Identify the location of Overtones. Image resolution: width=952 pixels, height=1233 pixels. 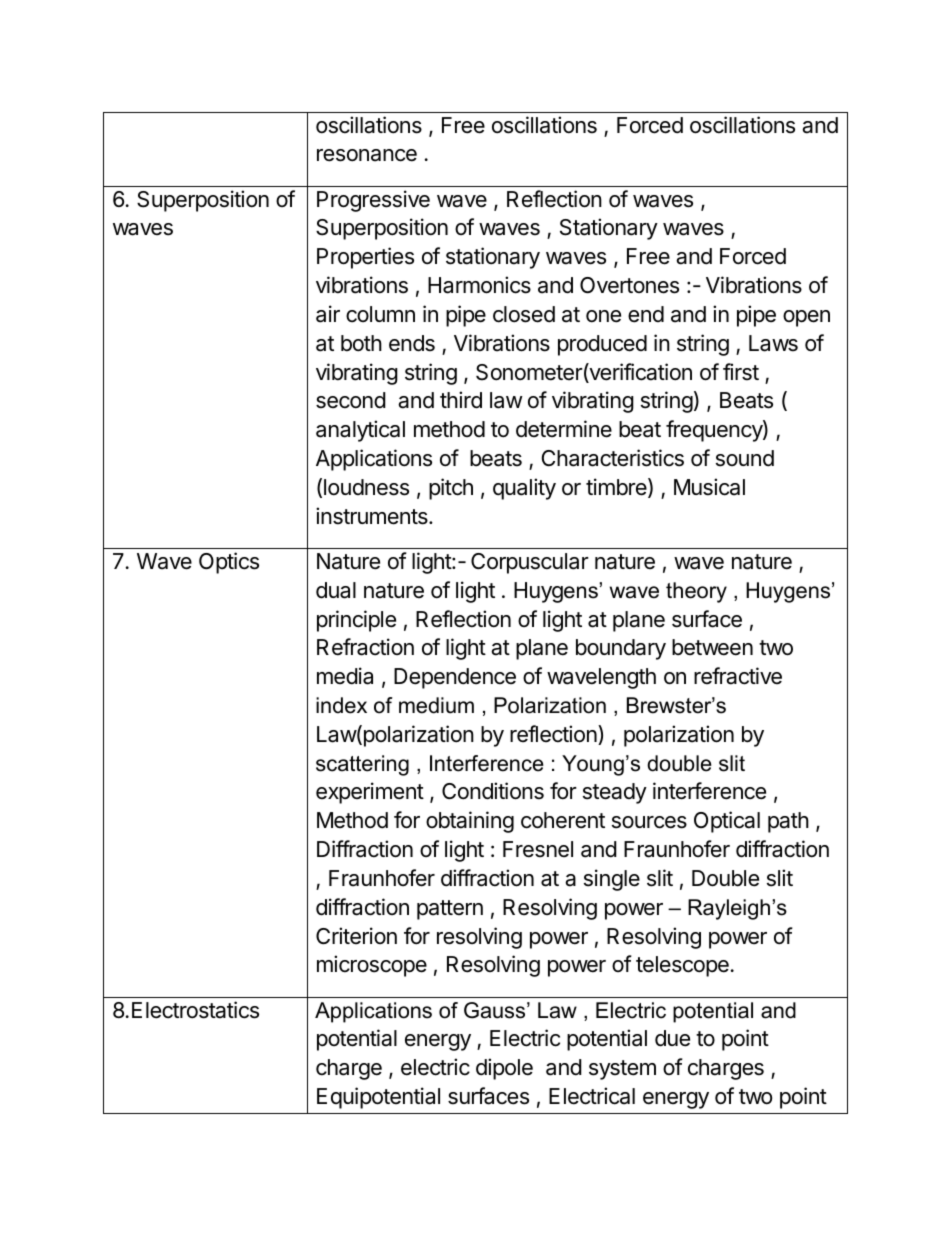
(629, 285).
